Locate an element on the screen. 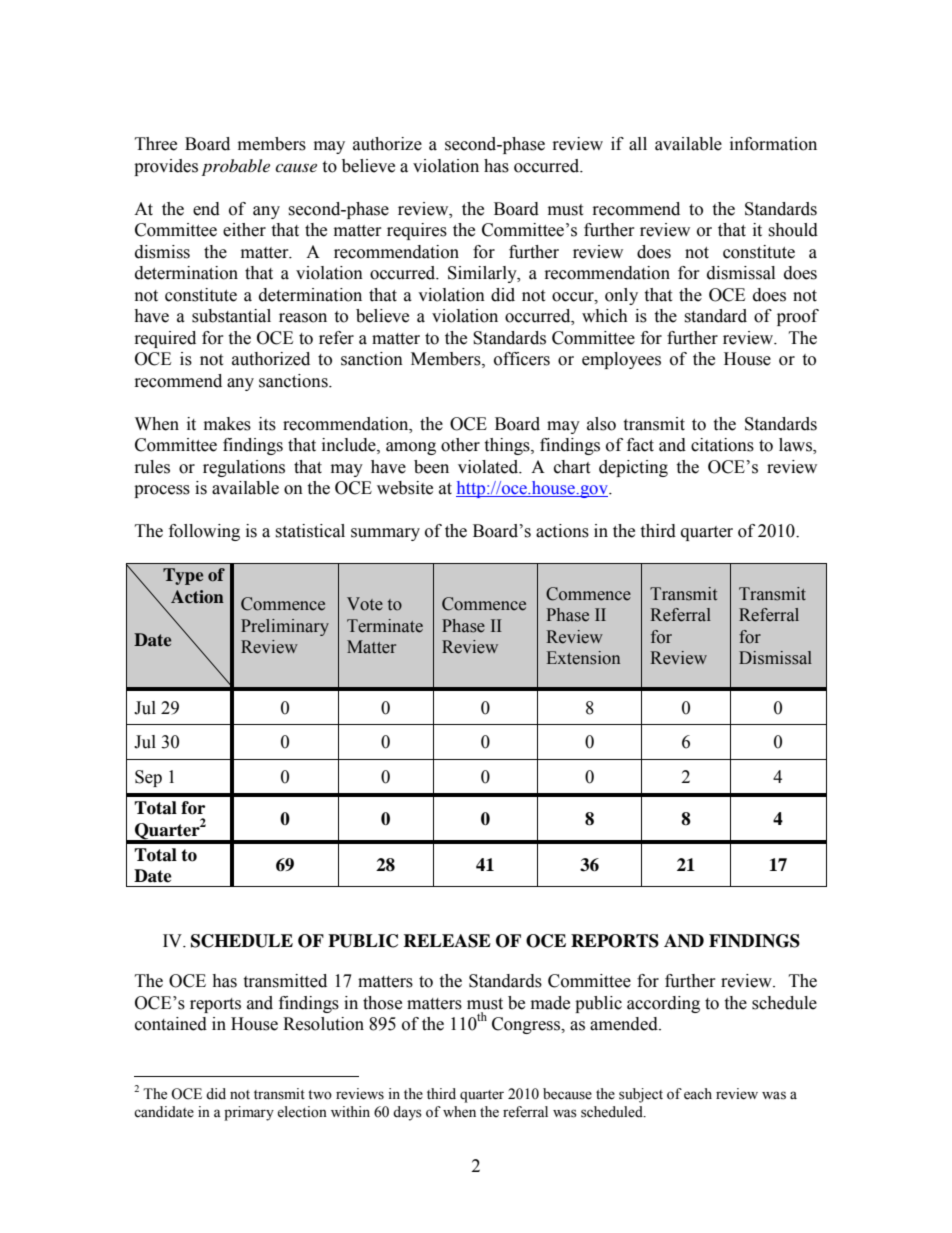  primary is located at coordinates (249, 1113).
